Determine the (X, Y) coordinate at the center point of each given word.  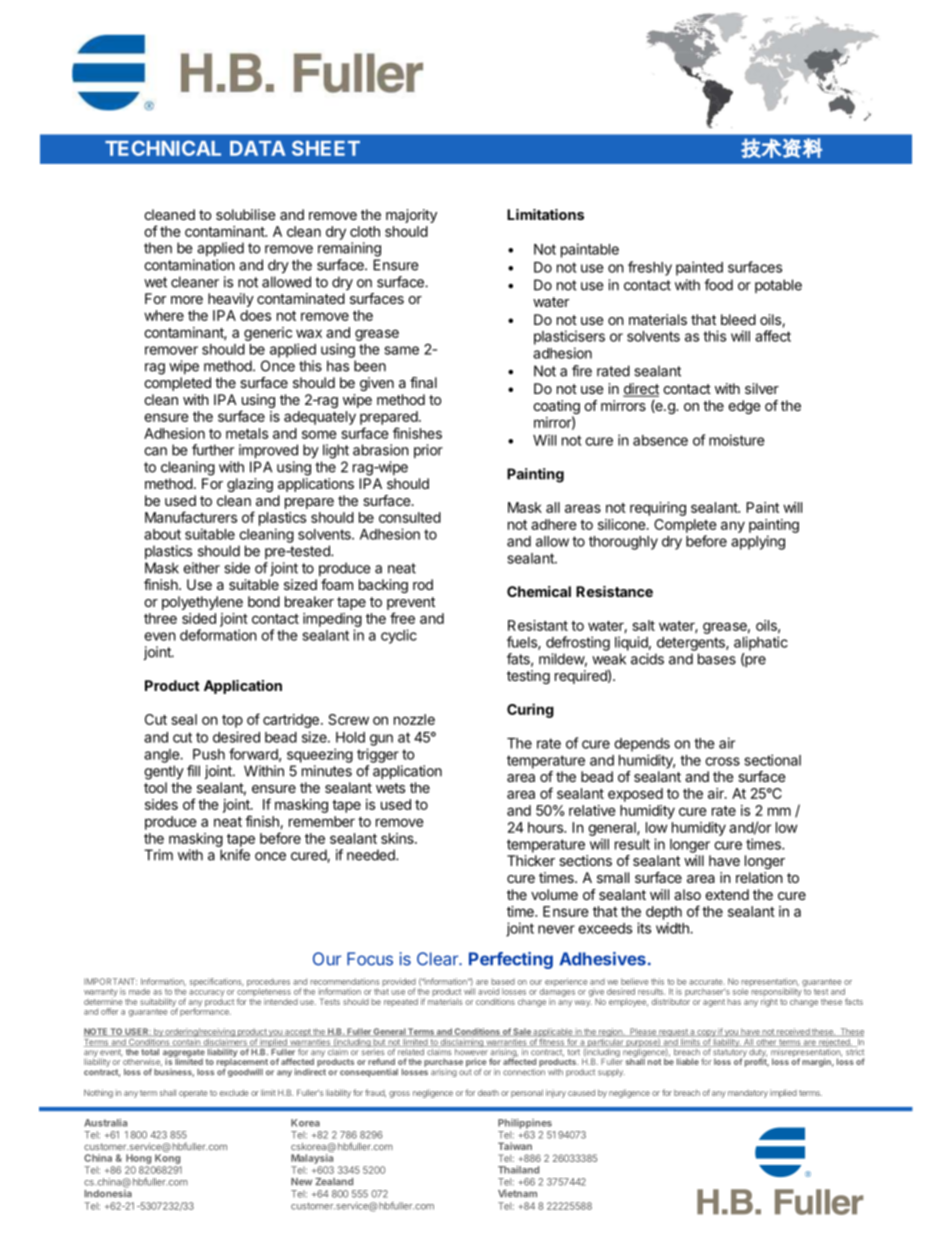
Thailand (518, 1170)
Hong (138, 1159)
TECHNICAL (163, 148)
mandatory (748, 1094)
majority (411, 216)
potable (778, 286)
